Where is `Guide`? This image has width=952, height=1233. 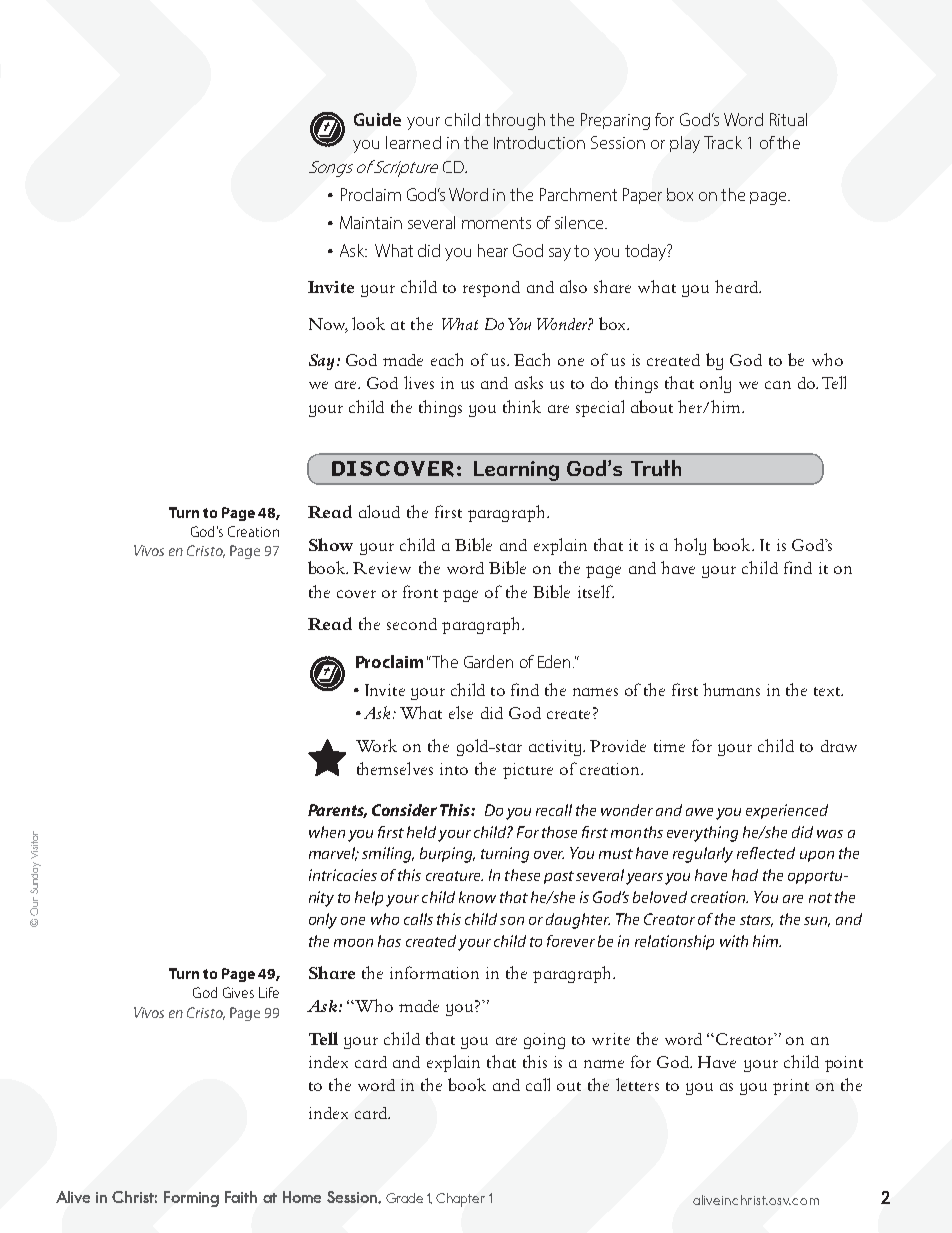
Guide is located at coordinates (377, 119).
